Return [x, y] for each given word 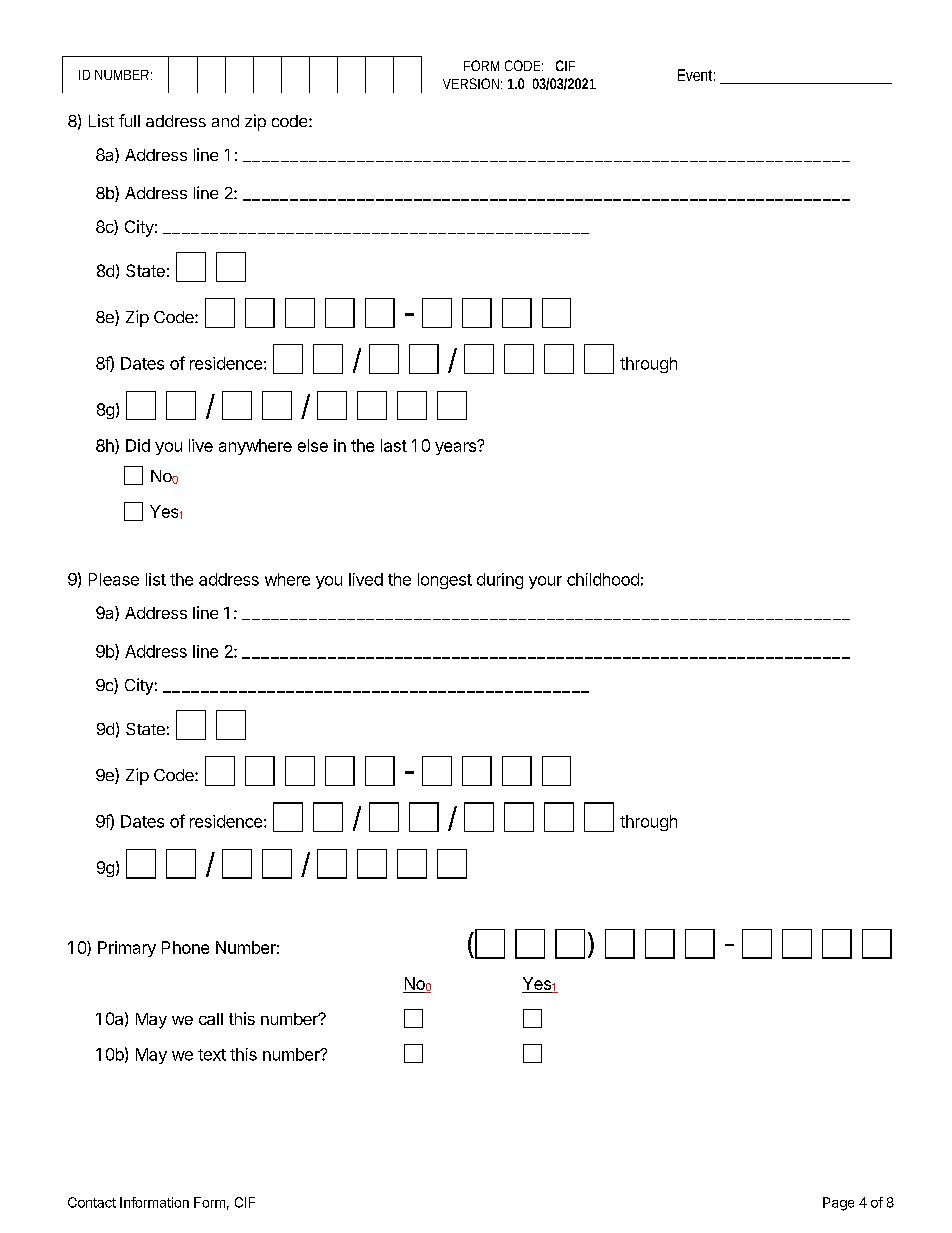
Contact [92, 1202]
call [211, 1019]
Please [114, 579]
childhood [603, 579]
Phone [185, 947]
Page [838, 1204]
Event [696, 75]
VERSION [471, 83]
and [225, 121]
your [545, 582]
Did [138, 445]
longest [445, 581]
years [456, 448]
